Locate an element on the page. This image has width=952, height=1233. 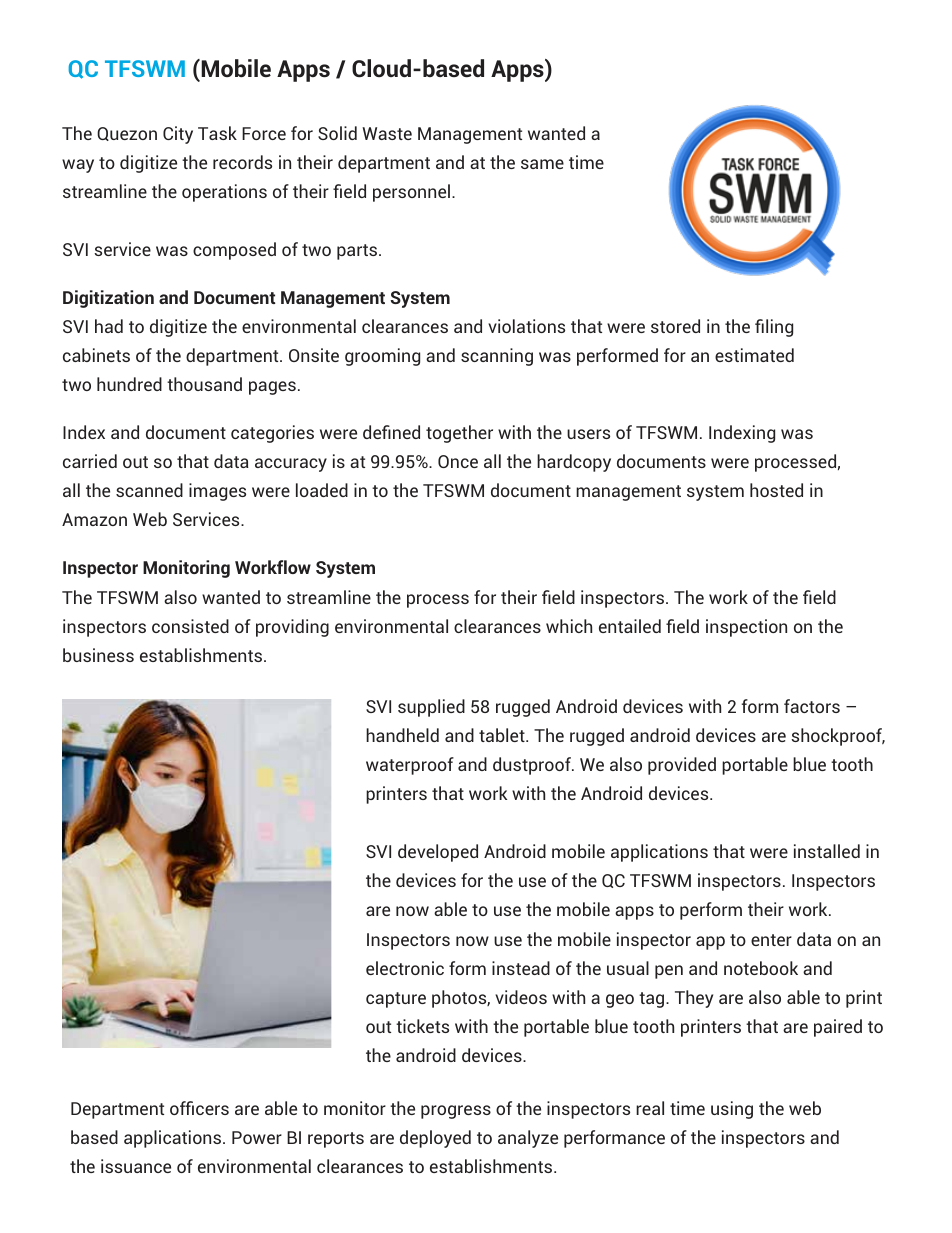
same is located at coordinates (542, 164).
